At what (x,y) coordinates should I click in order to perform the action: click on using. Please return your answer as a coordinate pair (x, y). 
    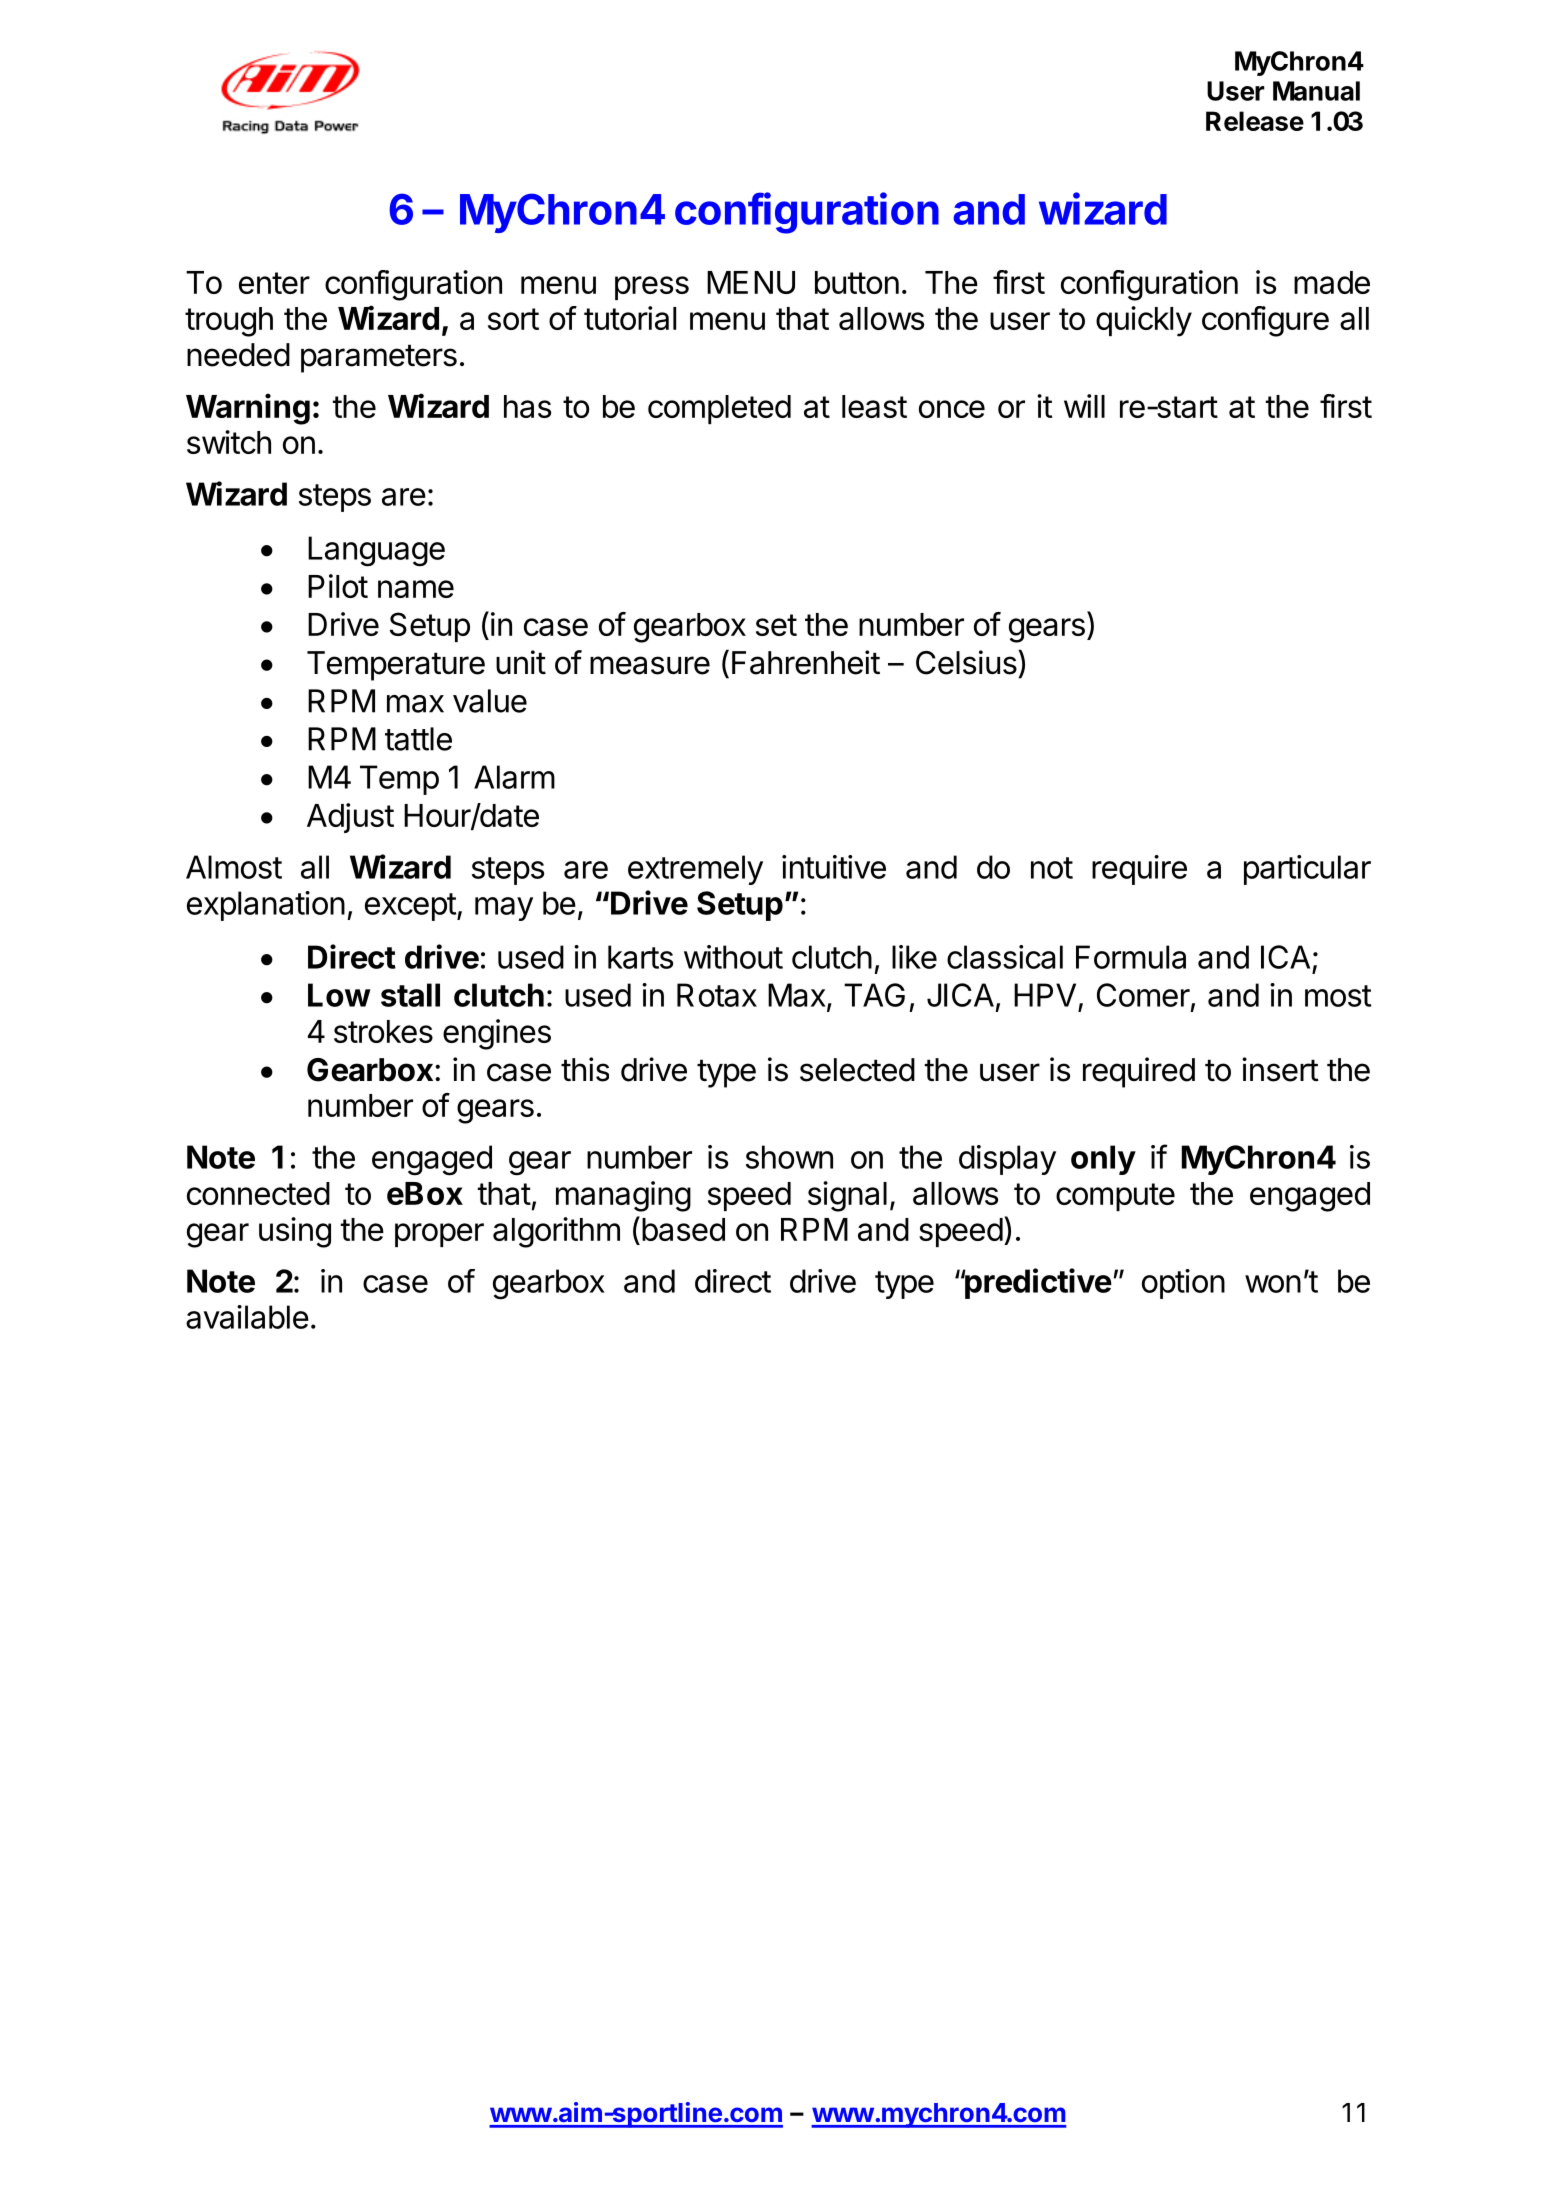
    Looking at the image, I should click on (295, 1232).
